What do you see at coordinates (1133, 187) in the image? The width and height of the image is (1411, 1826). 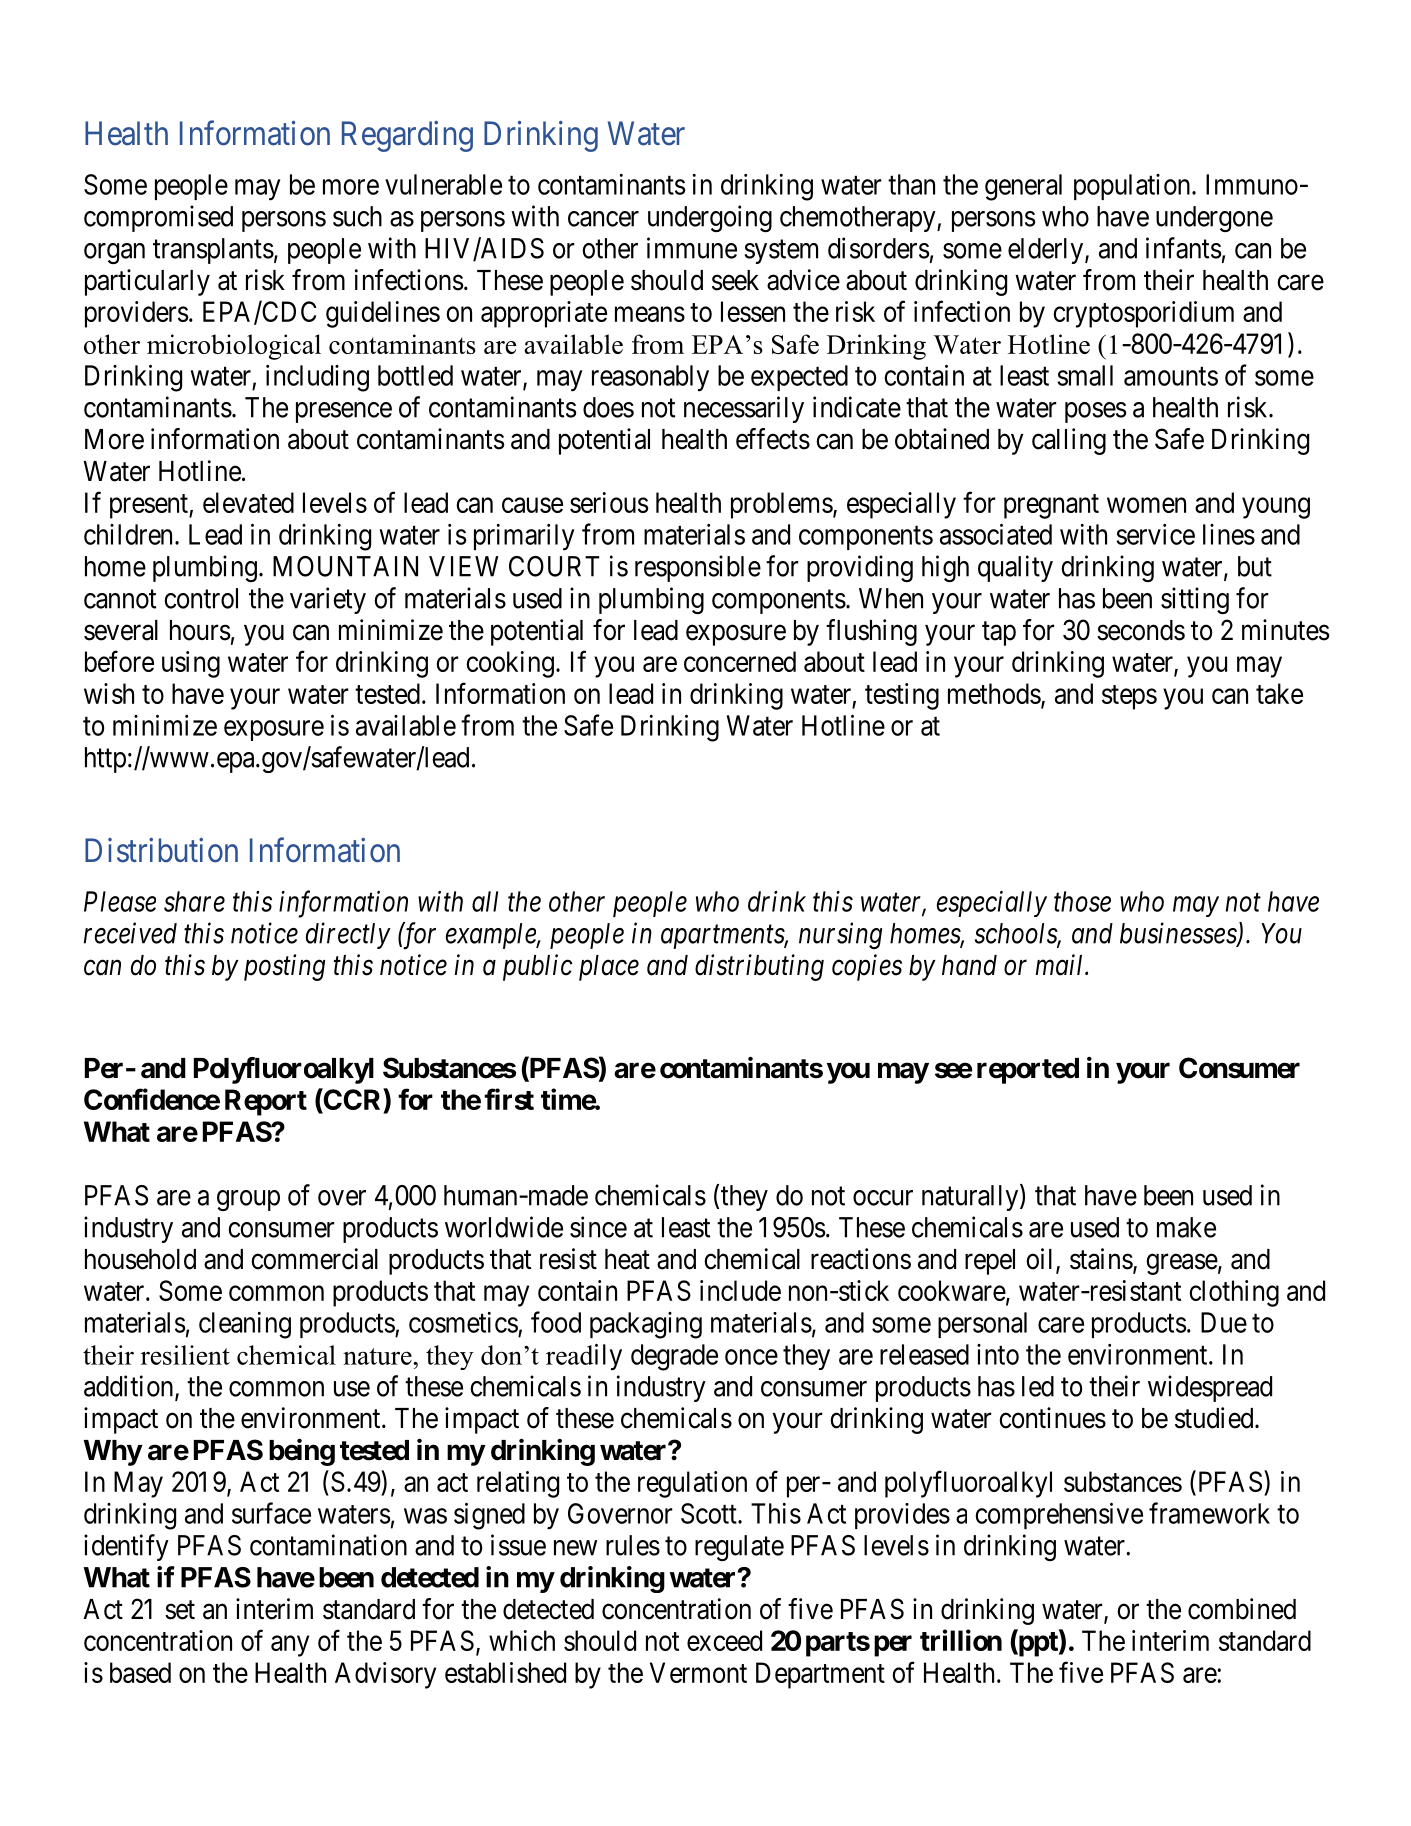 I see `population` at bounding box center [1133, 187].
